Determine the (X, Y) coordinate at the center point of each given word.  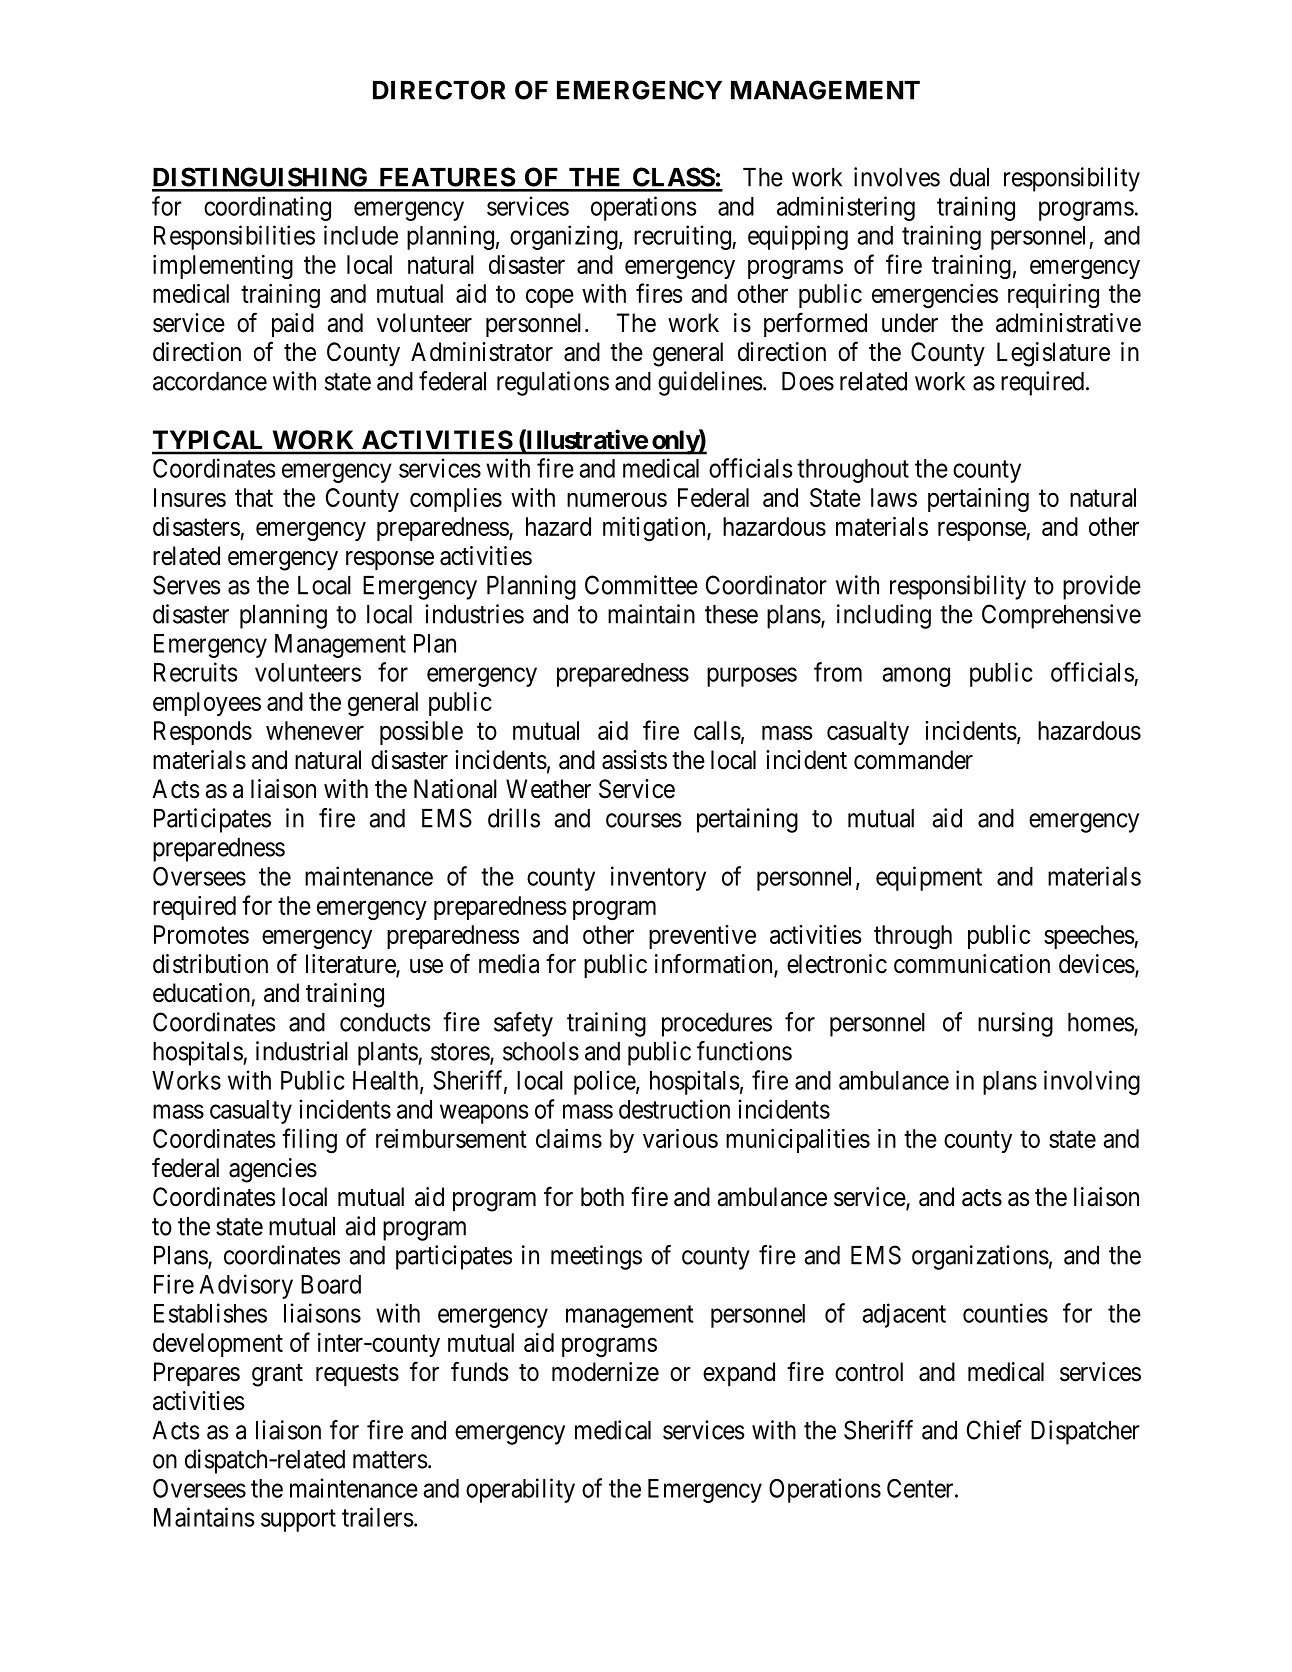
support (298, 1520)
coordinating (267, 208)
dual (969, 177)
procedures (717, 1025)
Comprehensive (1061, 616)
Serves (187, 585)
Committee (641, 585)
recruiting (683, 237)
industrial (302, 1051)
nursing (1015, 1024)
